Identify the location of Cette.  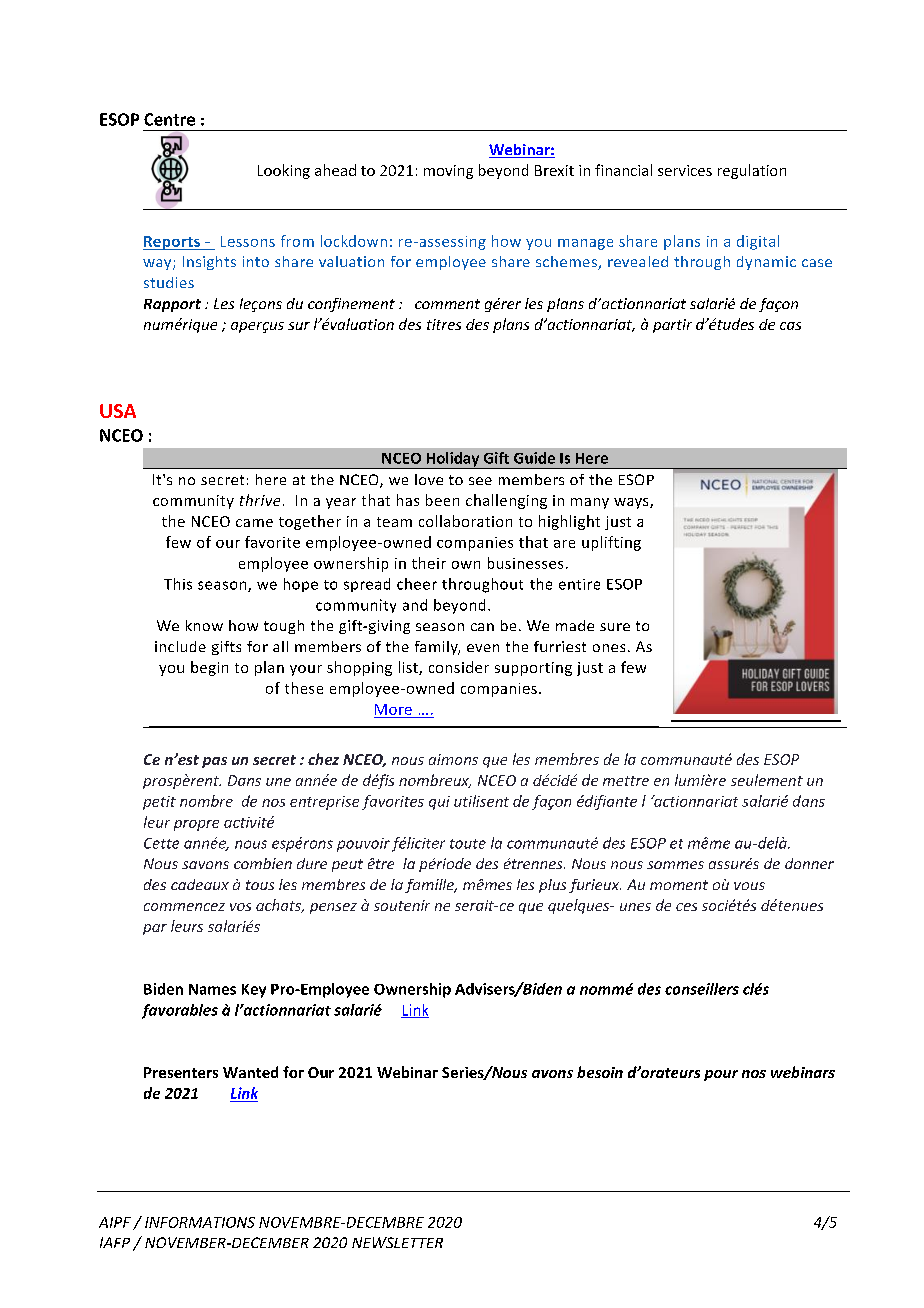
(161, 843).
